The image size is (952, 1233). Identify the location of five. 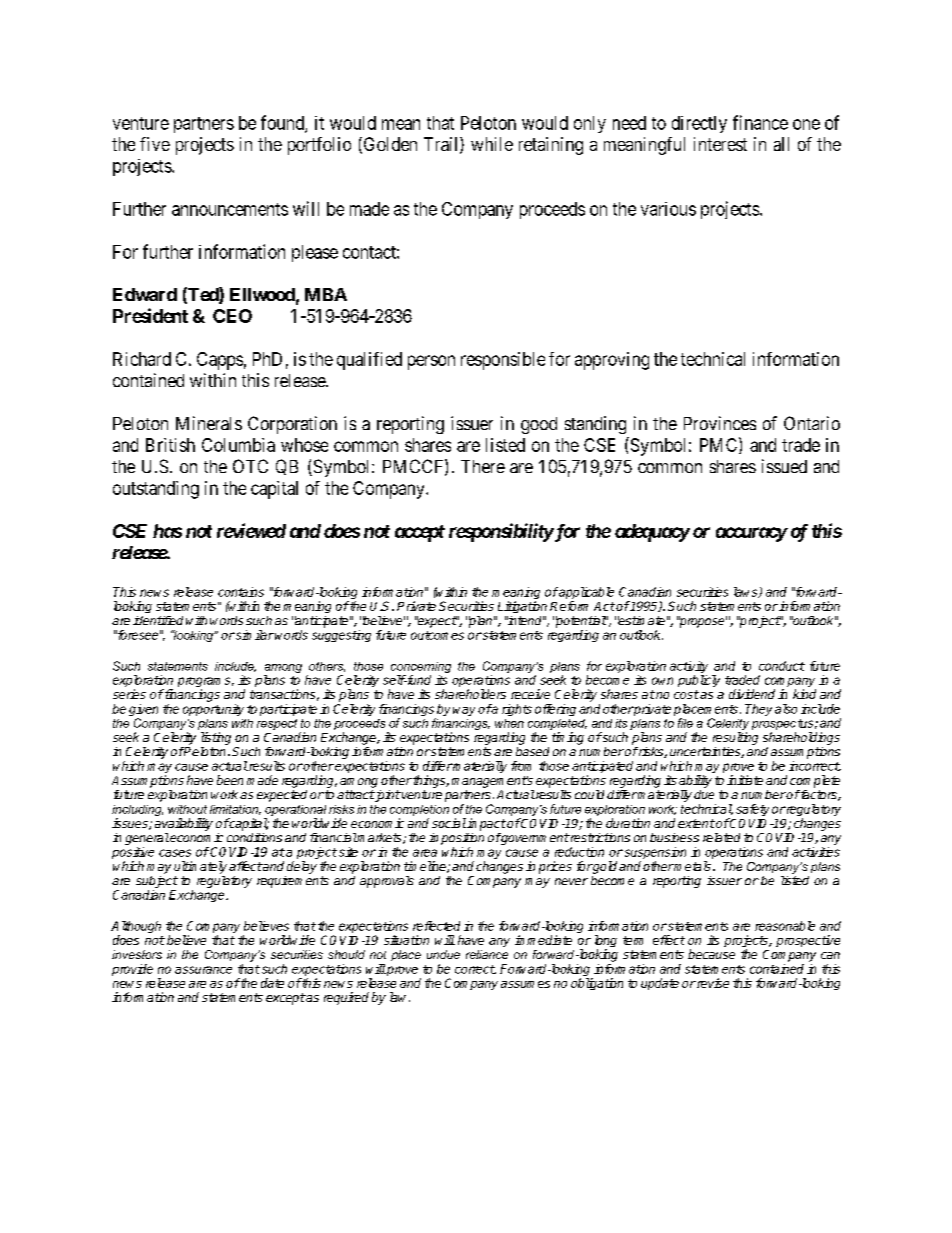
(155, 144).
